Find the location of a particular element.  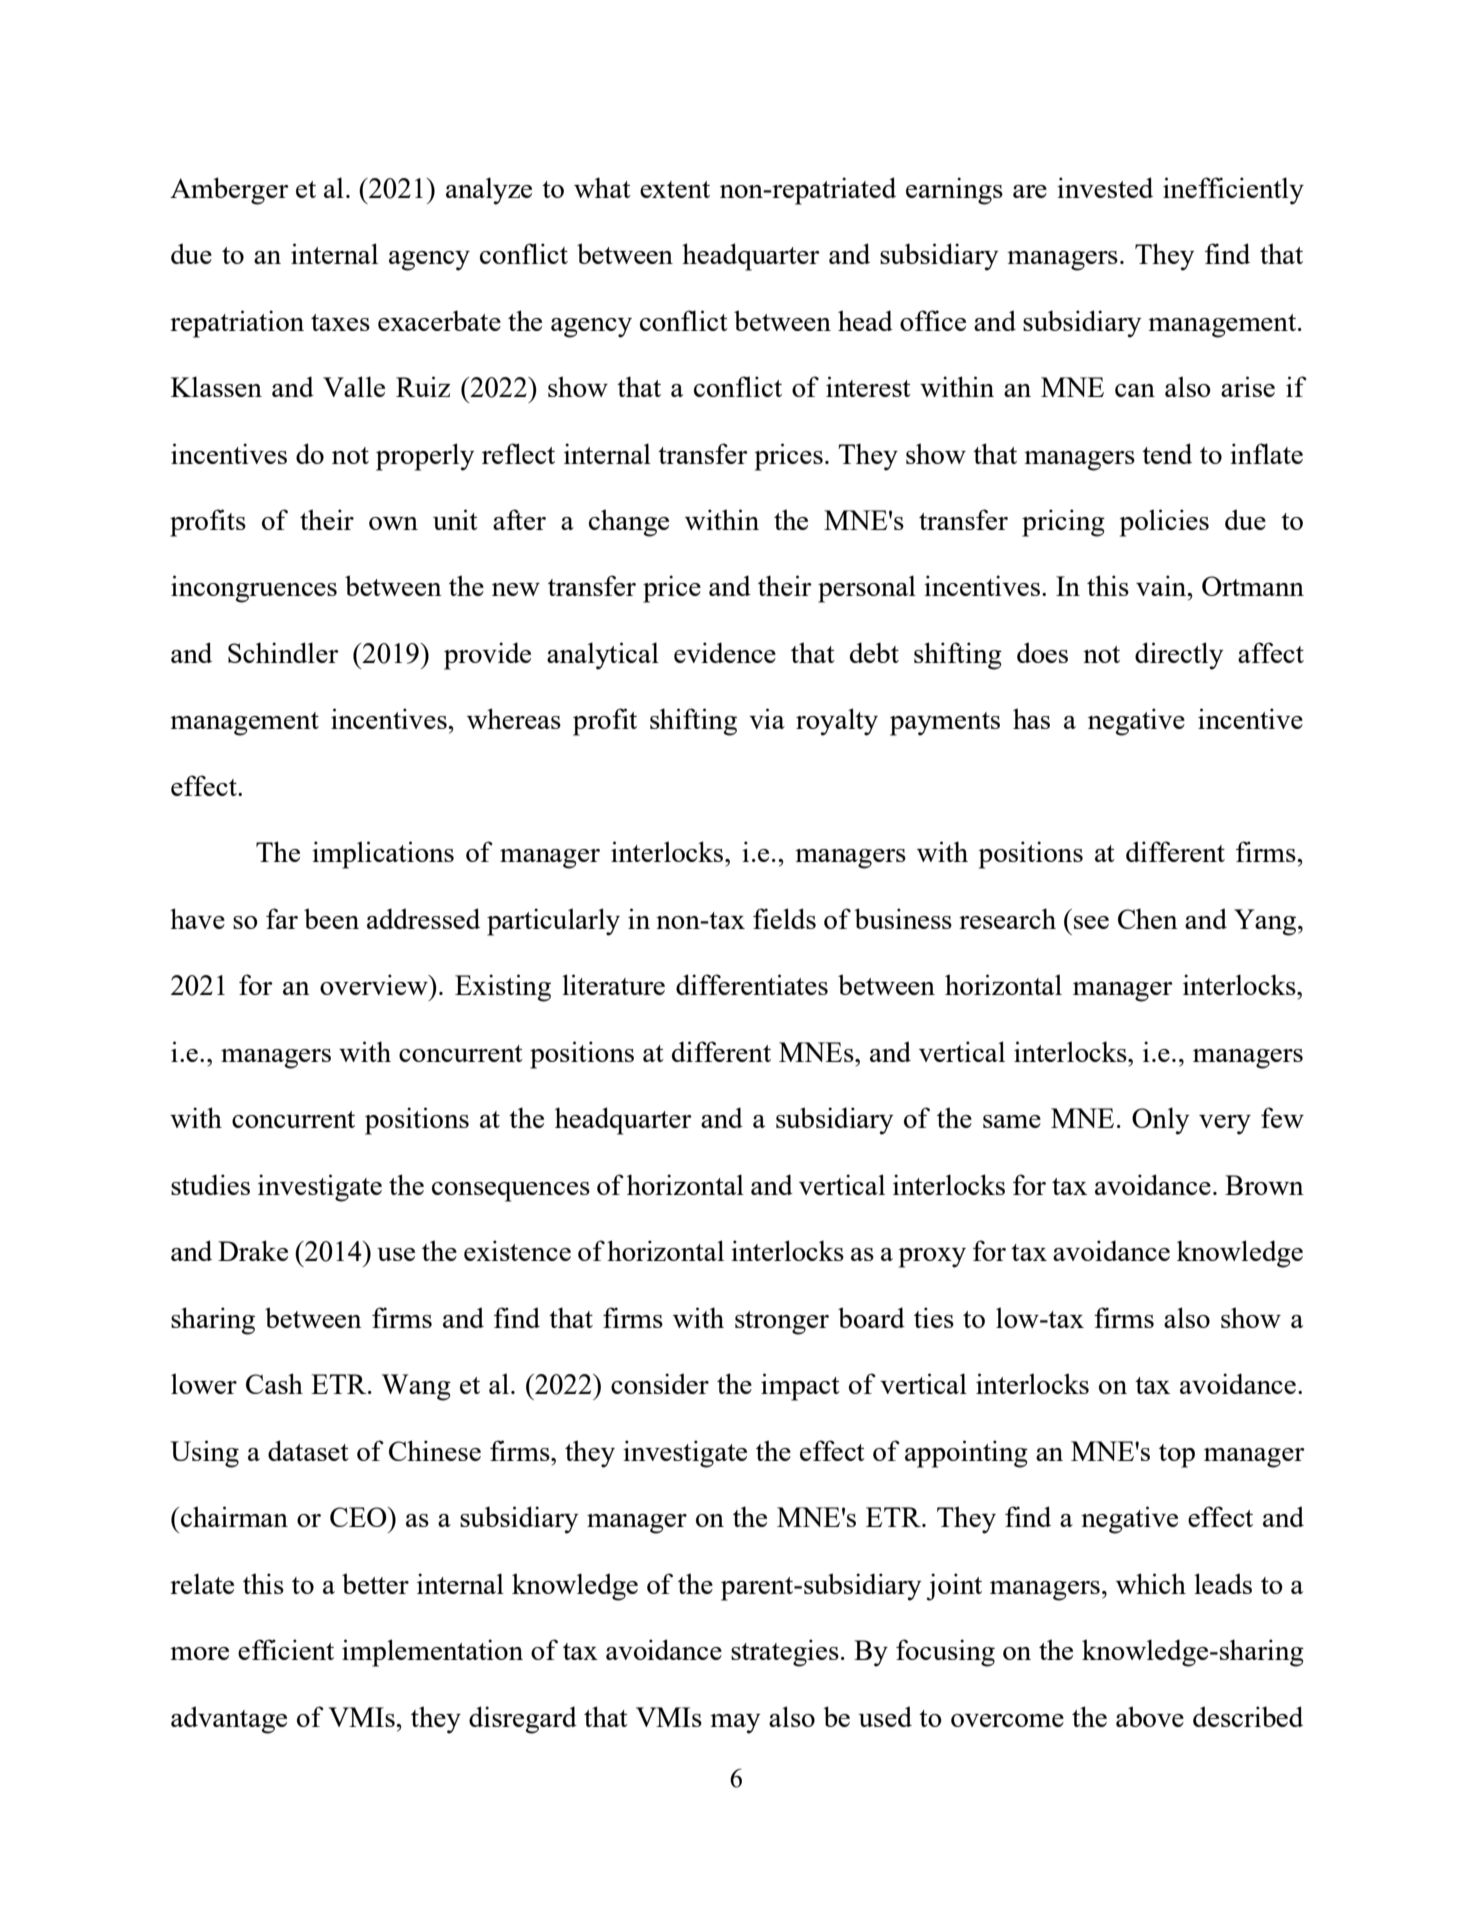

implementation is located at coordinates (432, 1653).
